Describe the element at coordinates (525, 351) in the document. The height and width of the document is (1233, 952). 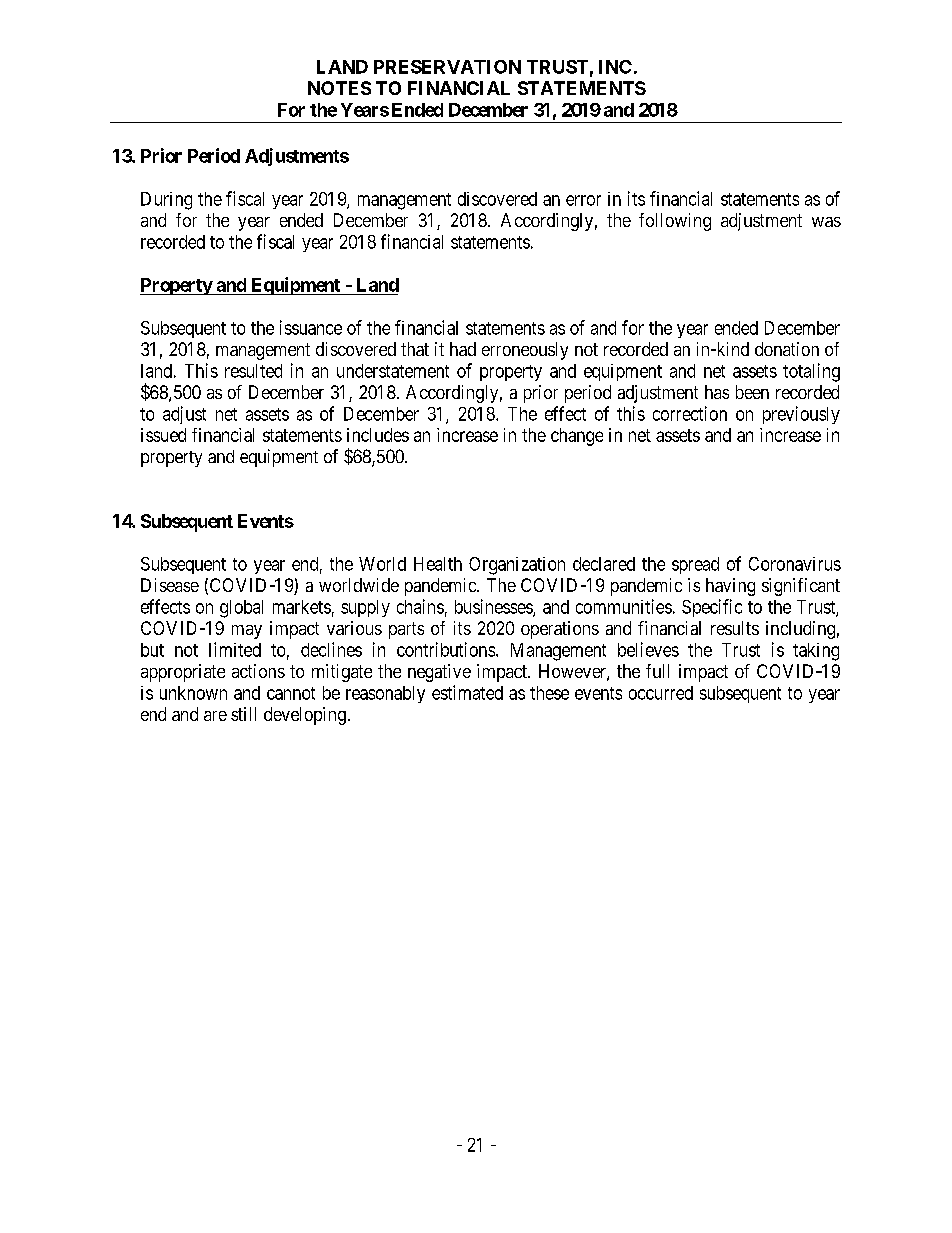
I see `erroneously` at that location.
